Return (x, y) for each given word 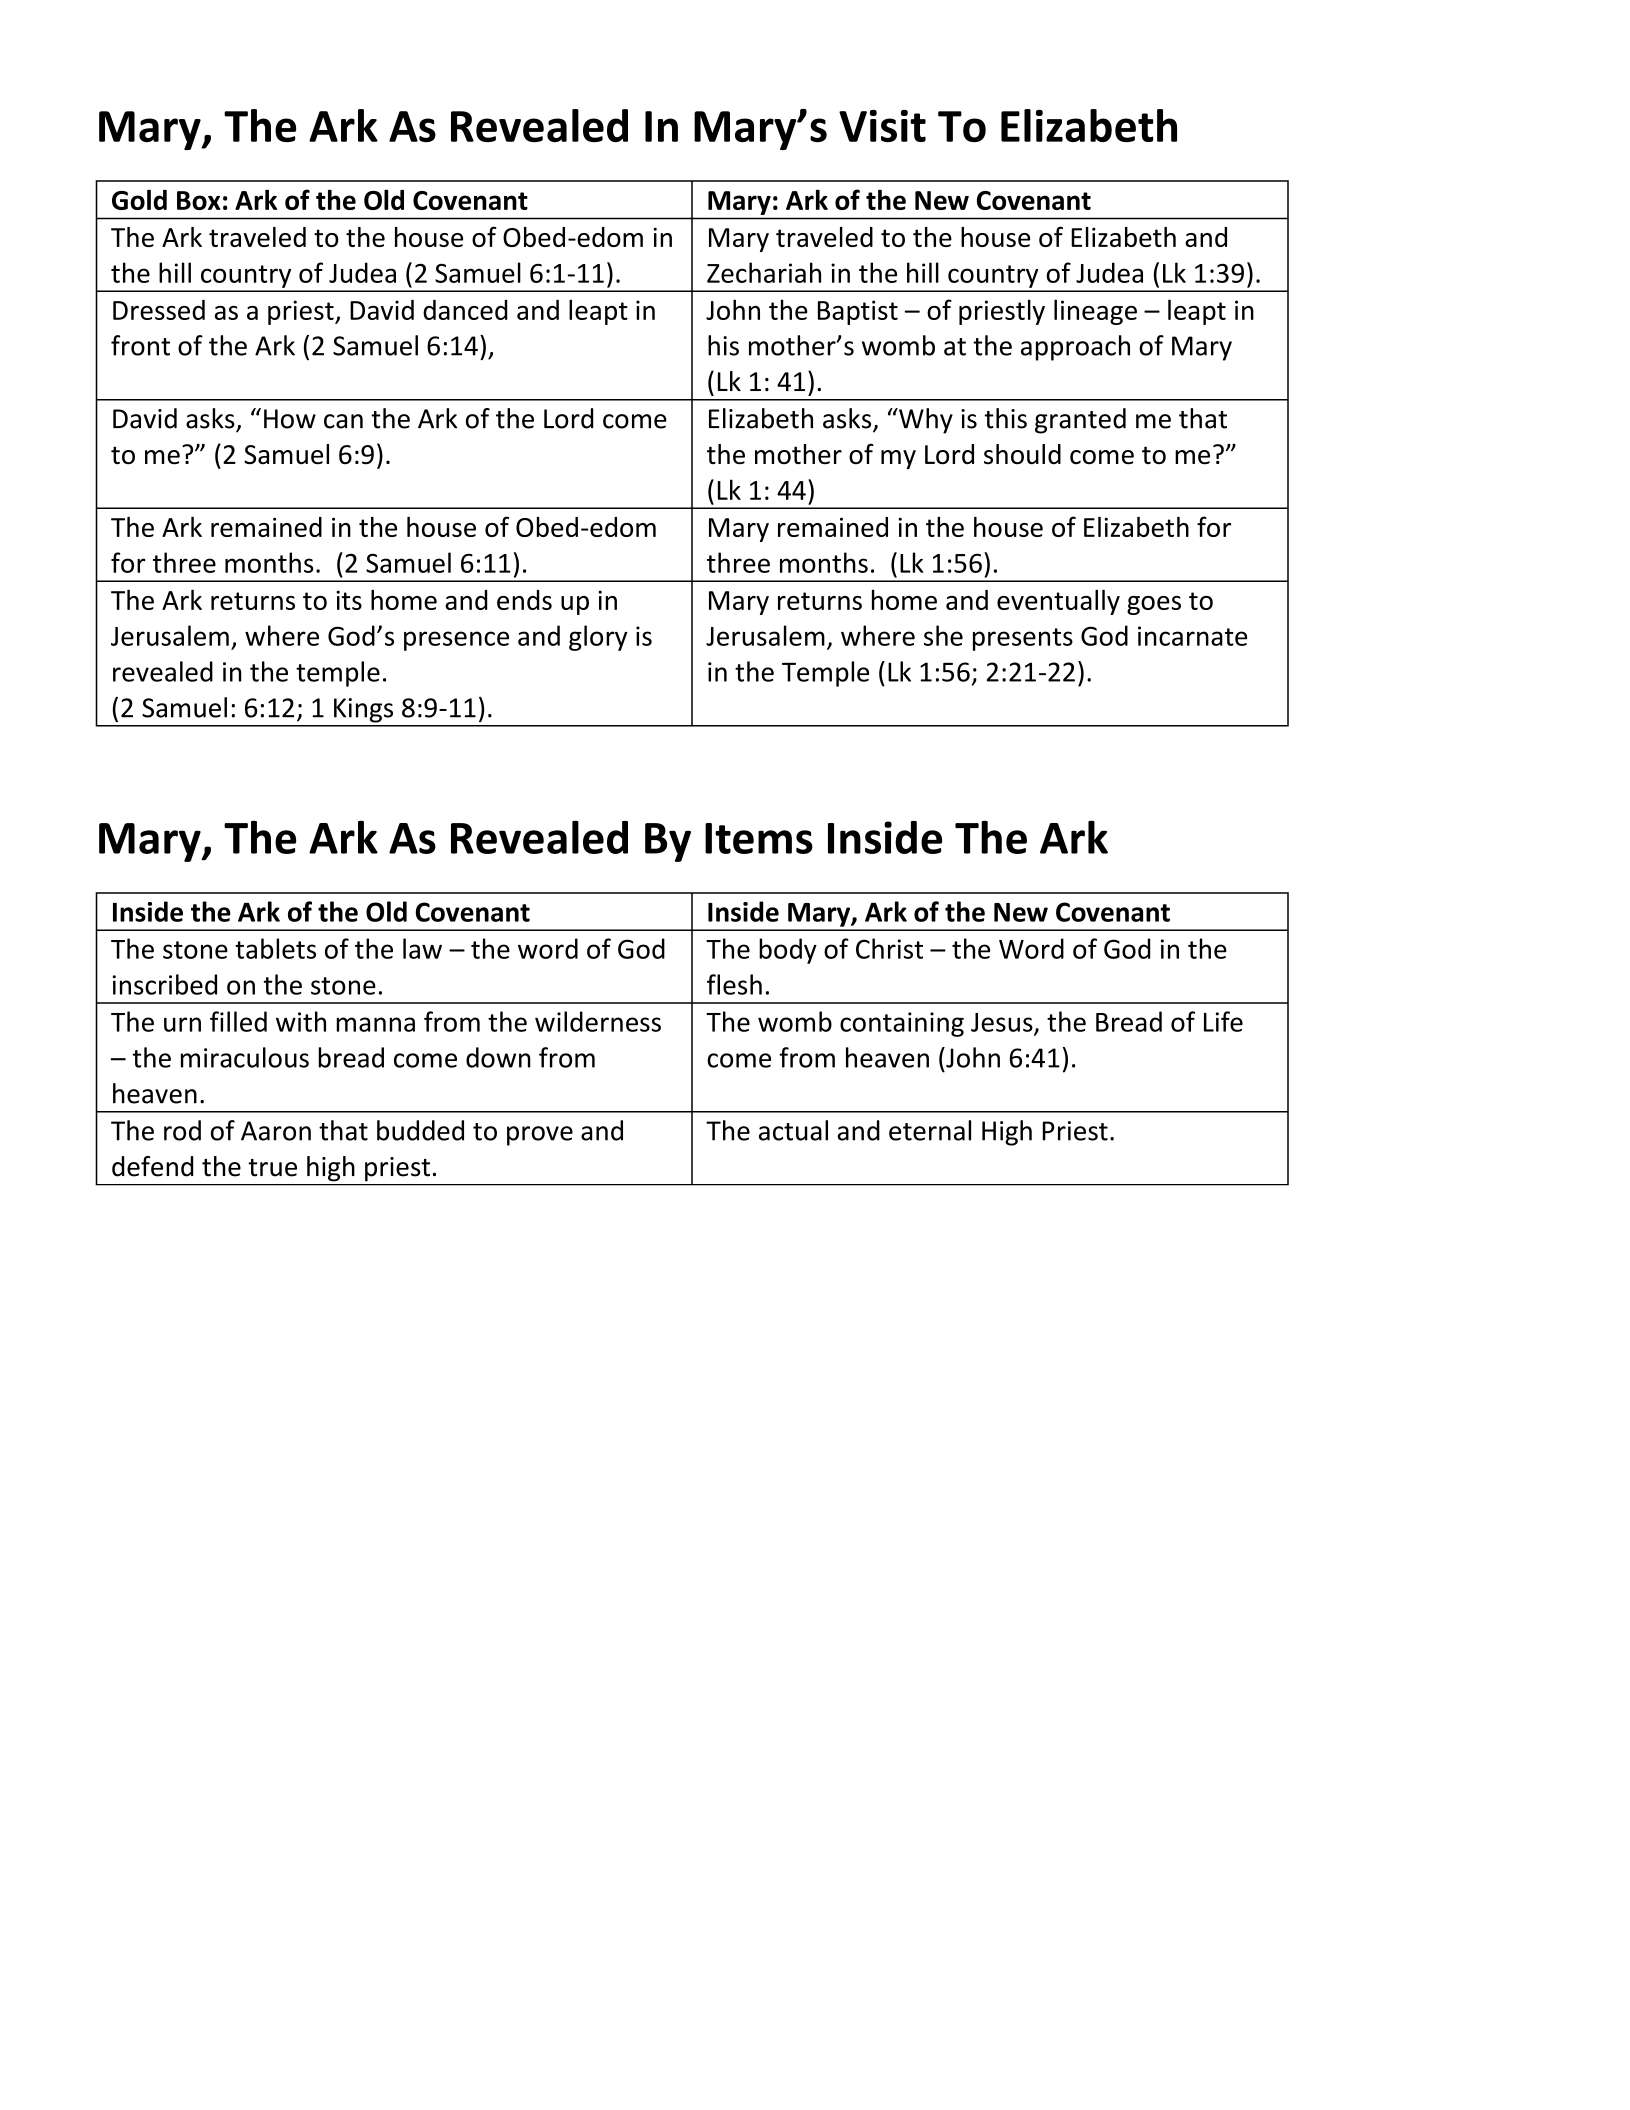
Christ (889, 948)
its (349, 600)
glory (598, 638)
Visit (882, 126)
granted (1080, 421)
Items (759, 838)
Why (925, 421)
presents (1023, 639)
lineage (1095, 312)
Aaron (276, 1131)
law (422, 948)
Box (199, 200)
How (290, 419)
